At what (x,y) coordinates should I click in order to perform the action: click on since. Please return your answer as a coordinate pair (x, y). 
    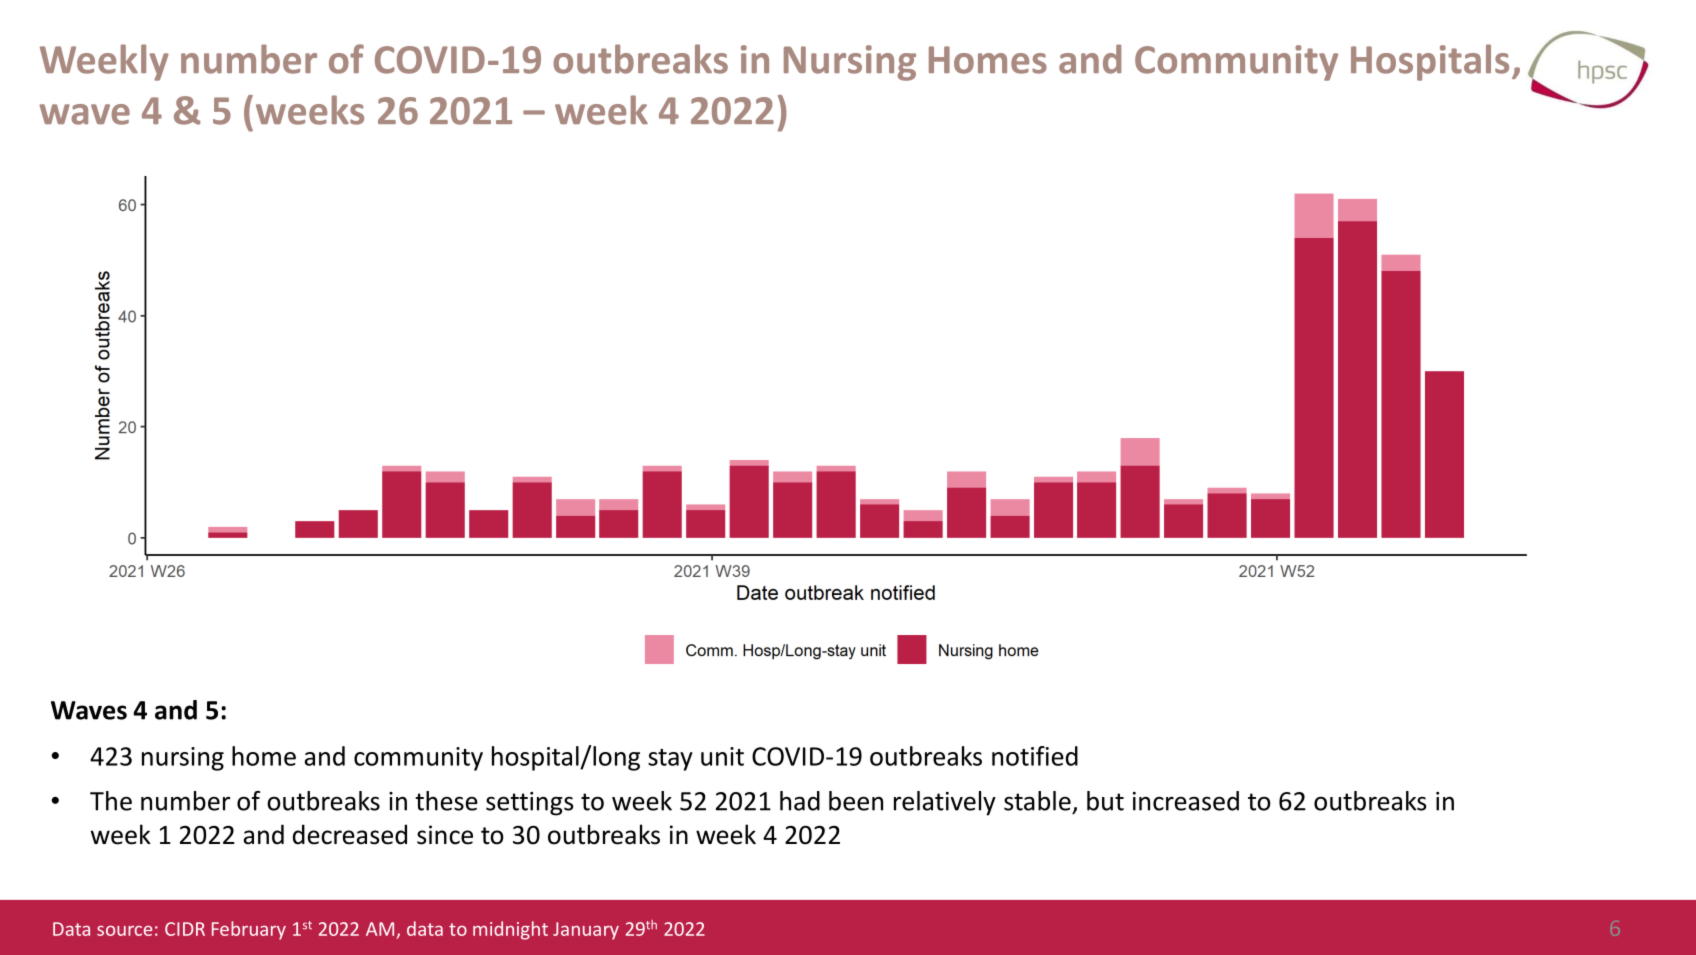
    Looking at the image, I should click on (445, 835).
